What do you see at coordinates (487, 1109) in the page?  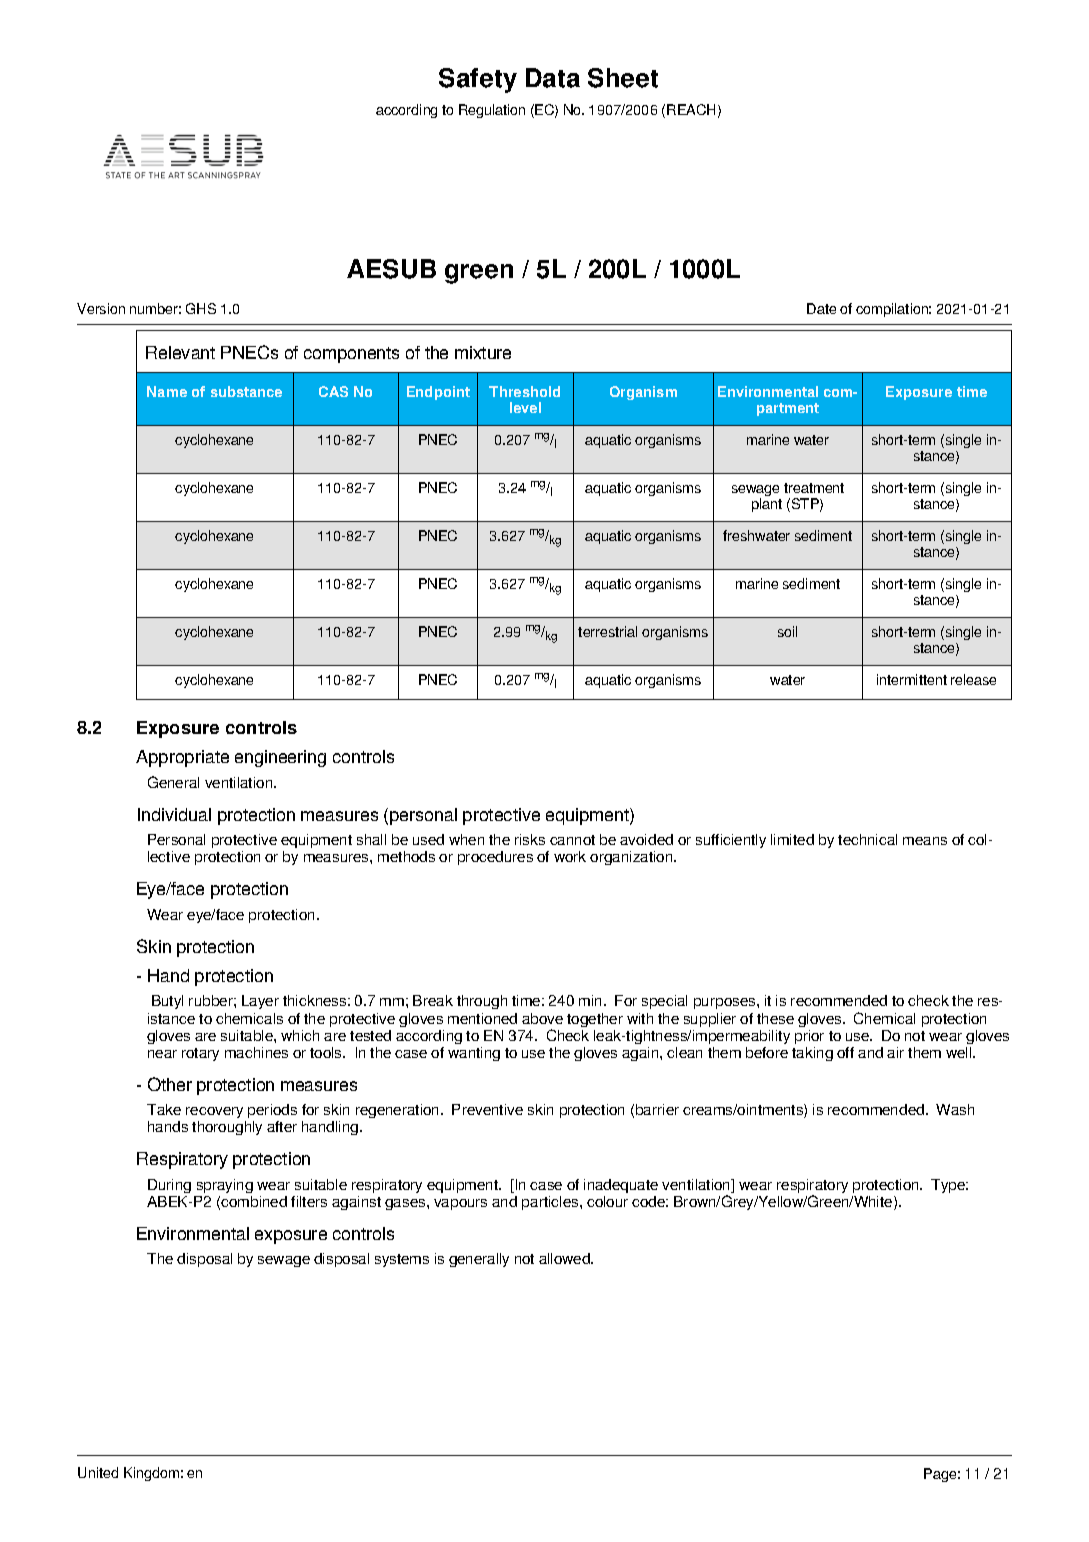 I see `Preventive` at bounding box center [487, 1109].
